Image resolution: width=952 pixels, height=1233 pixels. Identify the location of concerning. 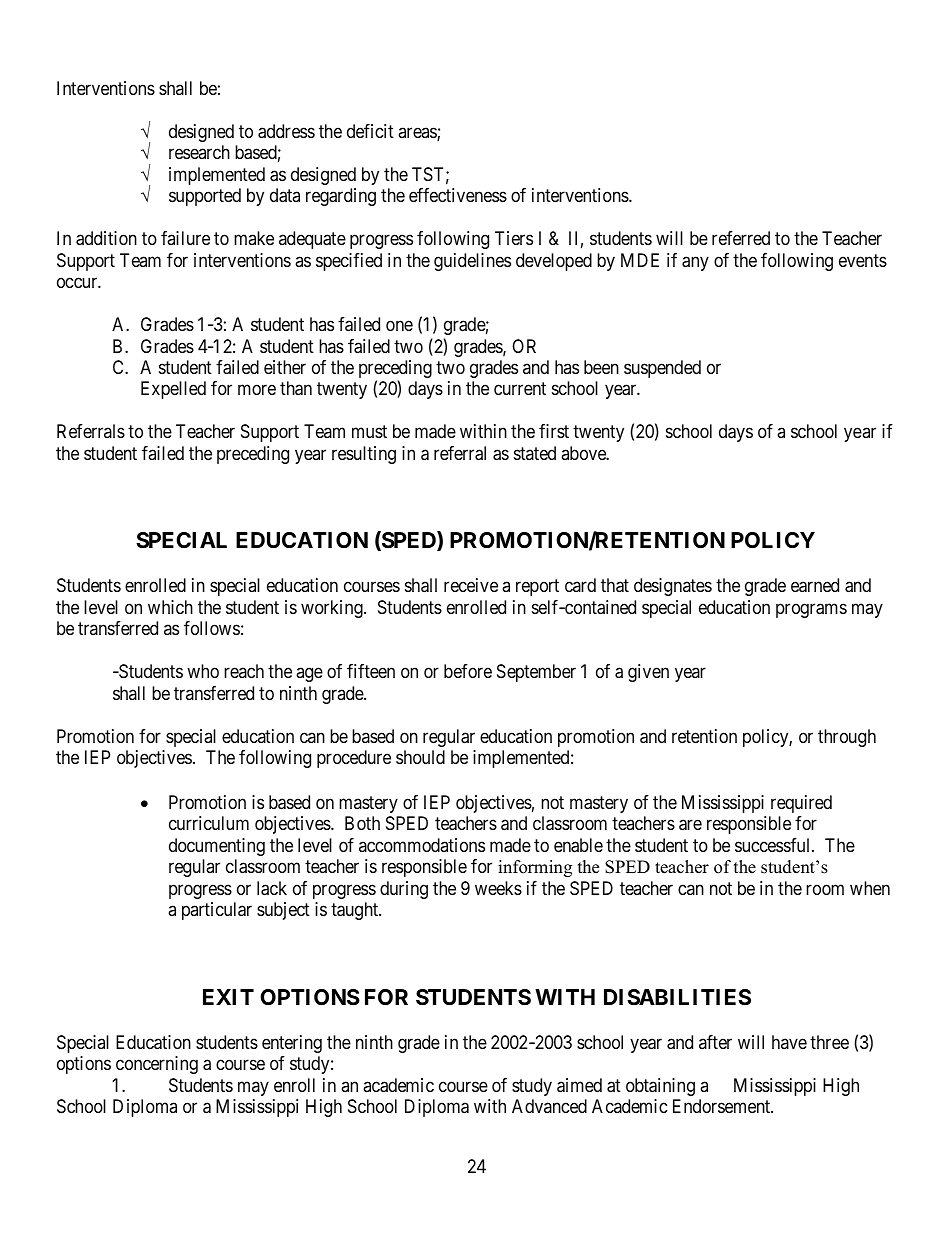
(157, 1065).
